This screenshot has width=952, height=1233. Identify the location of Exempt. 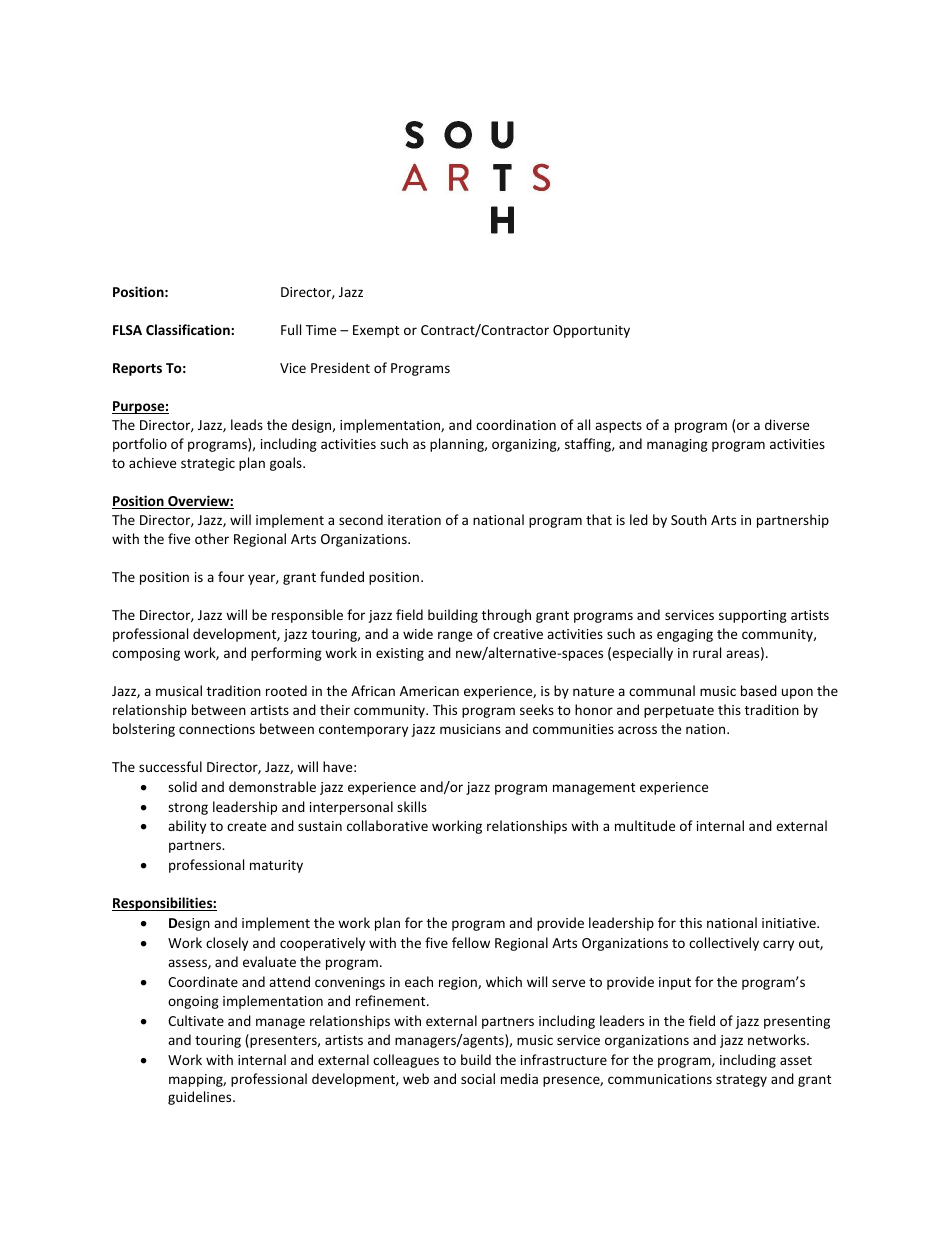
(376, 331).
